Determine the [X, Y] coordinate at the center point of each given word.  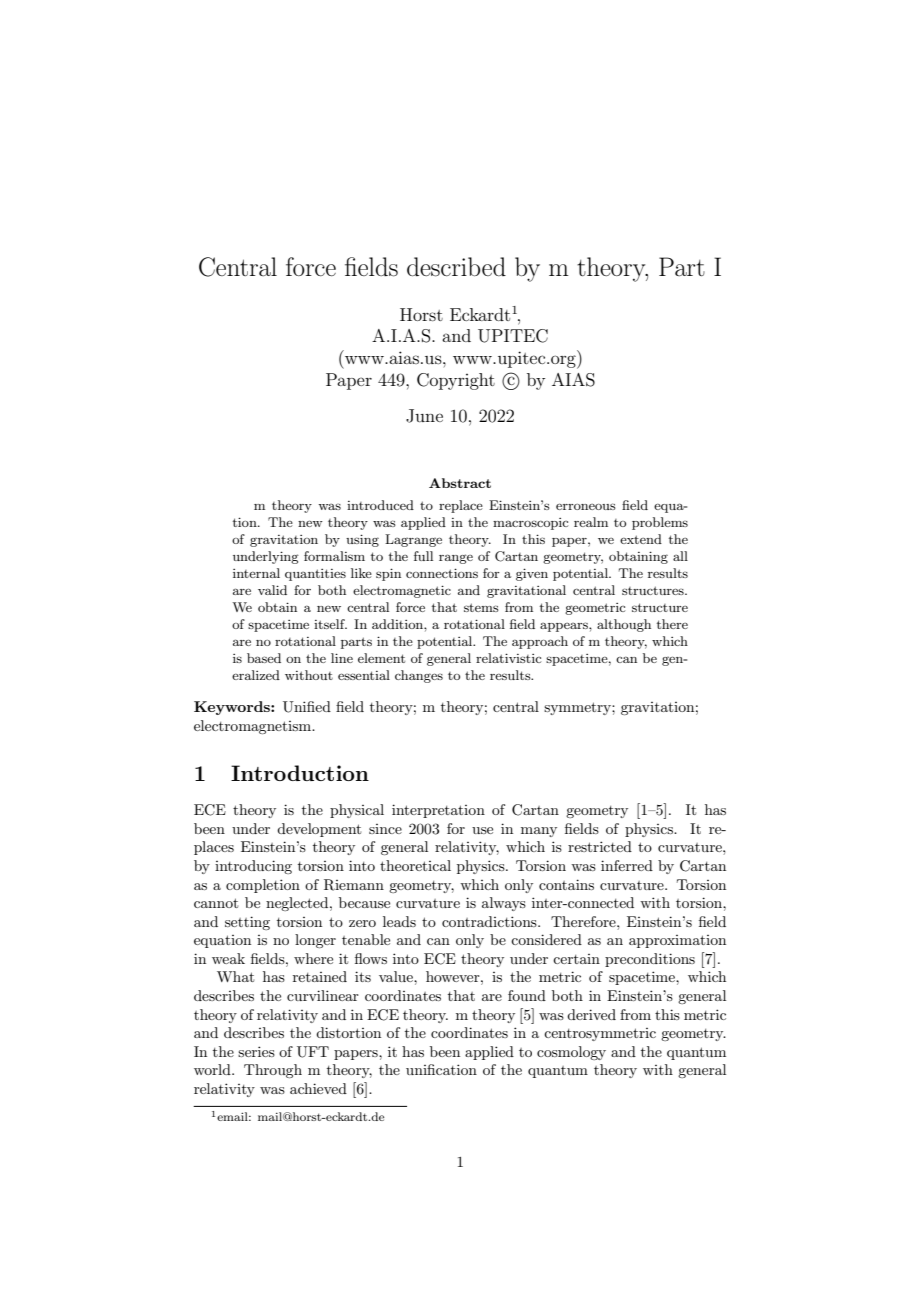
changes [419, 676]
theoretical [415, 865]
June [424, 416]
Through [273, 1071]
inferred [627, 865]
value [397, 976]
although [624, 625]
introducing [253, 867]
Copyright [456, 381]
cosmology [571, 1053]
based [264, 658]
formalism [334, 556]
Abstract [460, 483]
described [456, 267]
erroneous [586, 506]
